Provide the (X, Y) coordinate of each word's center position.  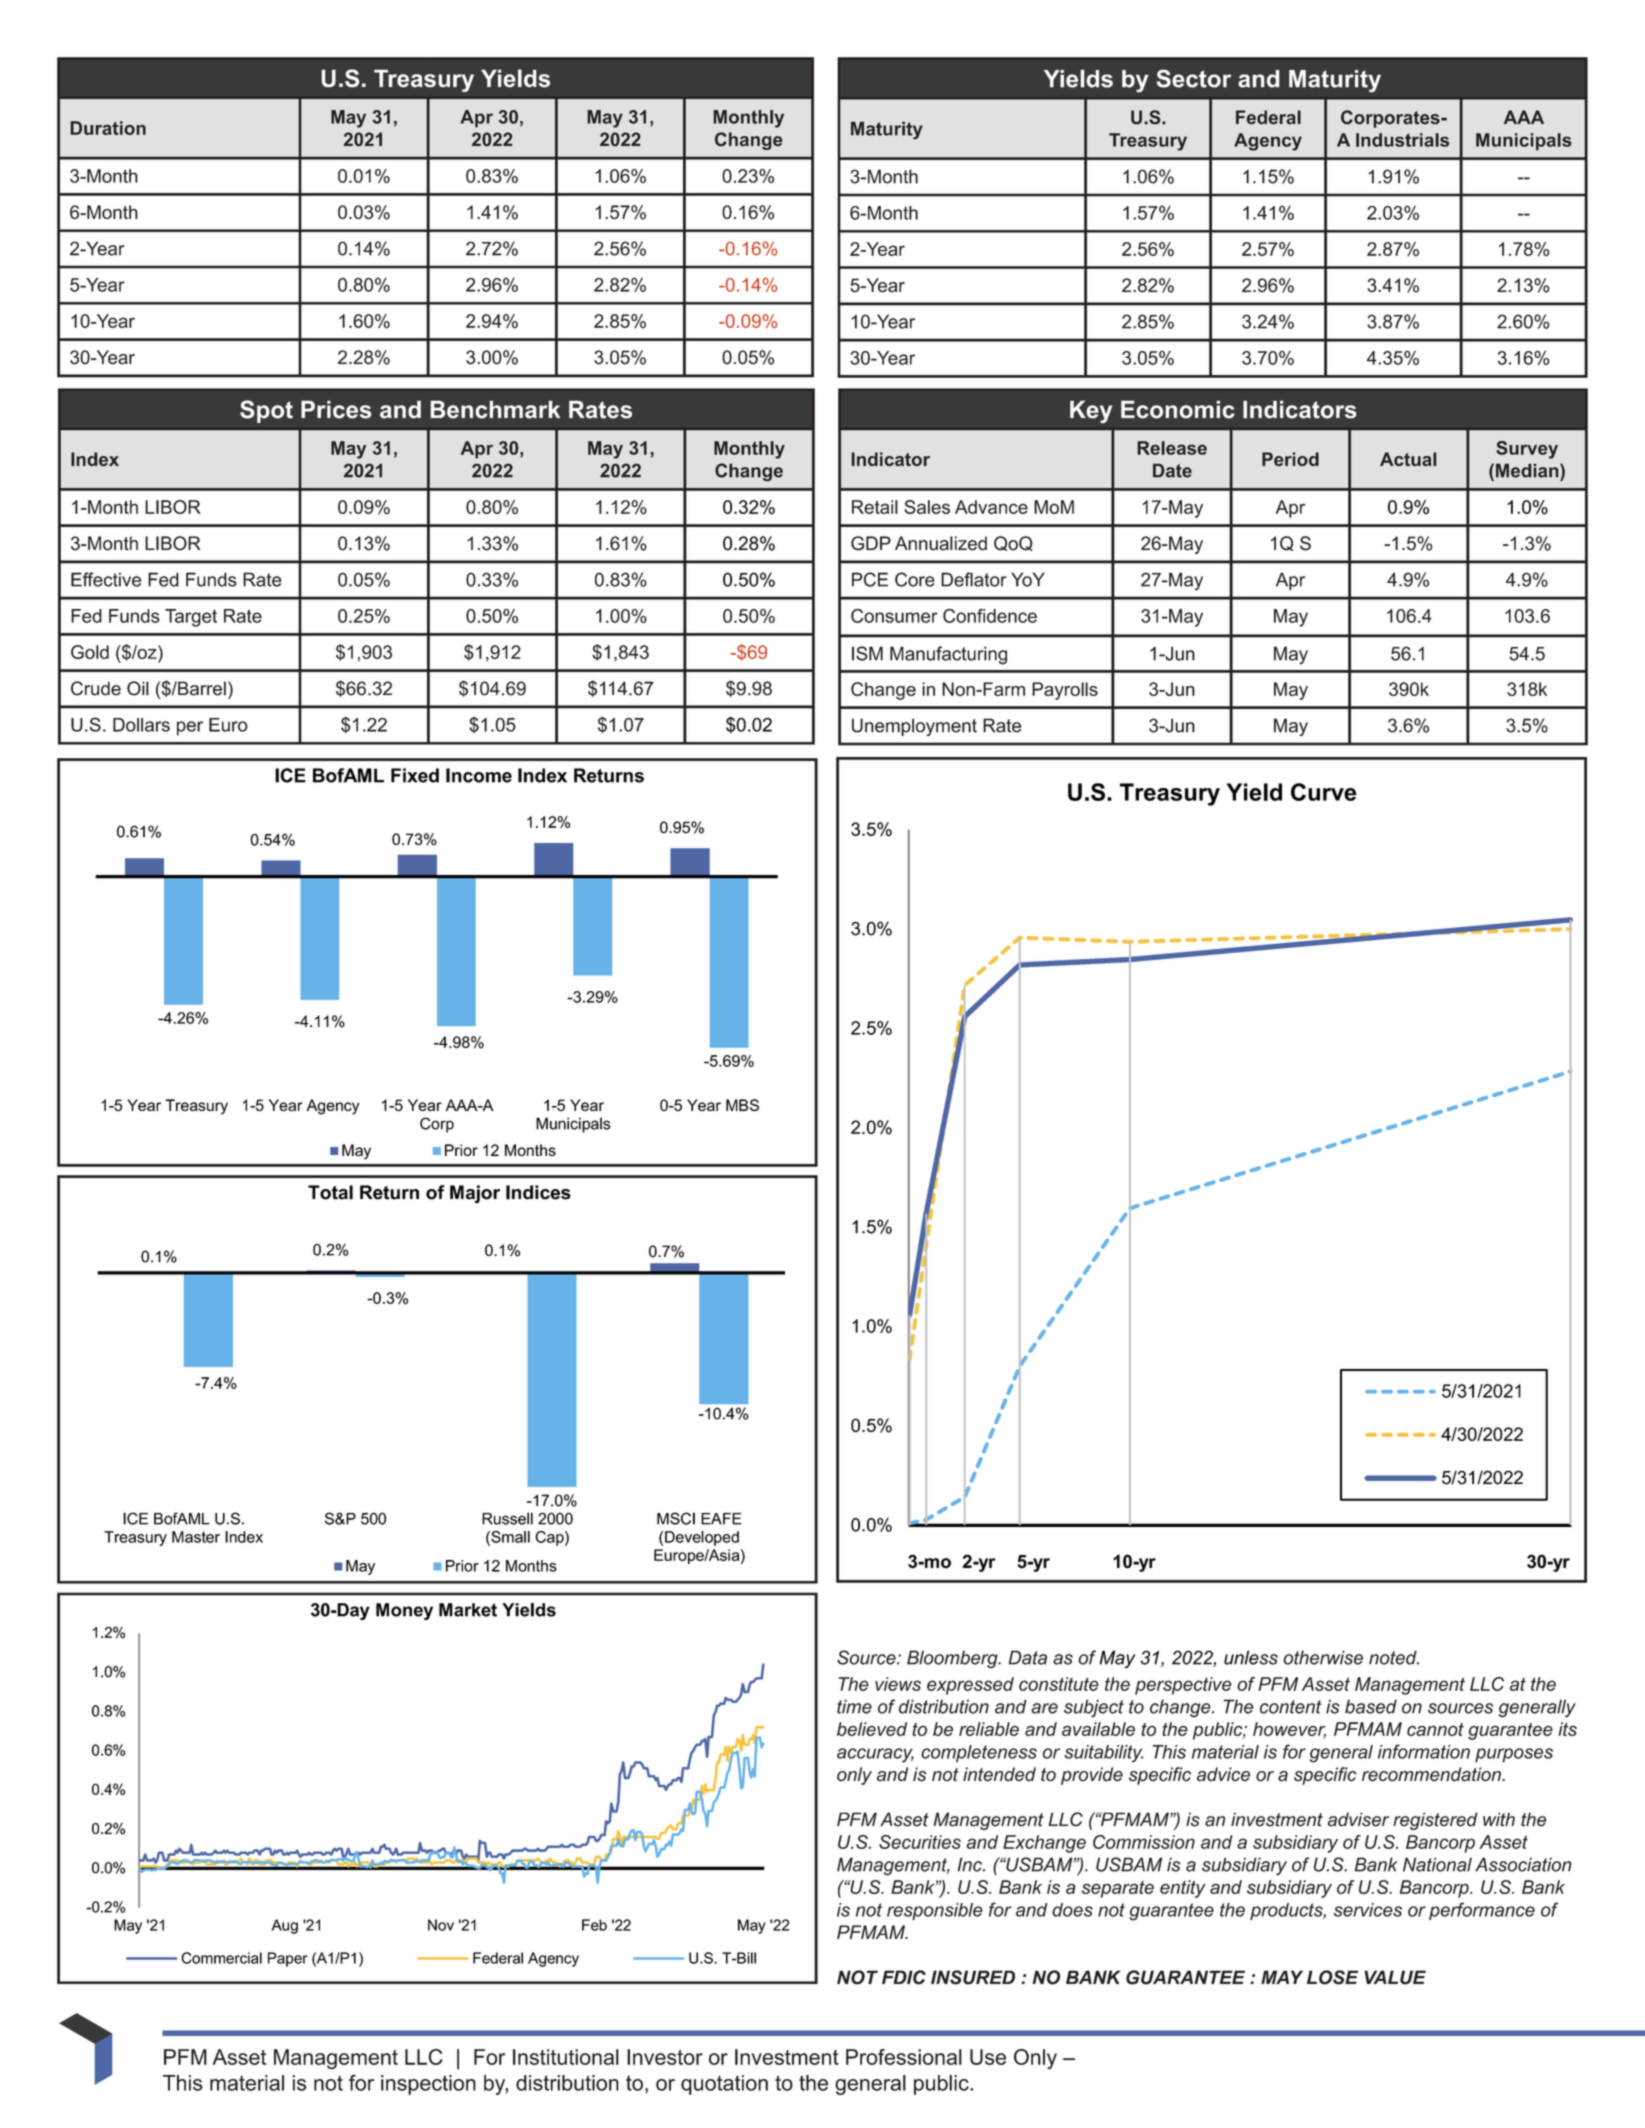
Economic (1178, 409)
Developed (702, 1538)
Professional (904, 2057)
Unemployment (914, 727)
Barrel (201, 688)
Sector (1193, 78)
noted (1394, 1657)
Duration (108, 128)
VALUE (1395, 1977)
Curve (1324, 792)
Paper (288, 1959)
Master (196, 1537)
